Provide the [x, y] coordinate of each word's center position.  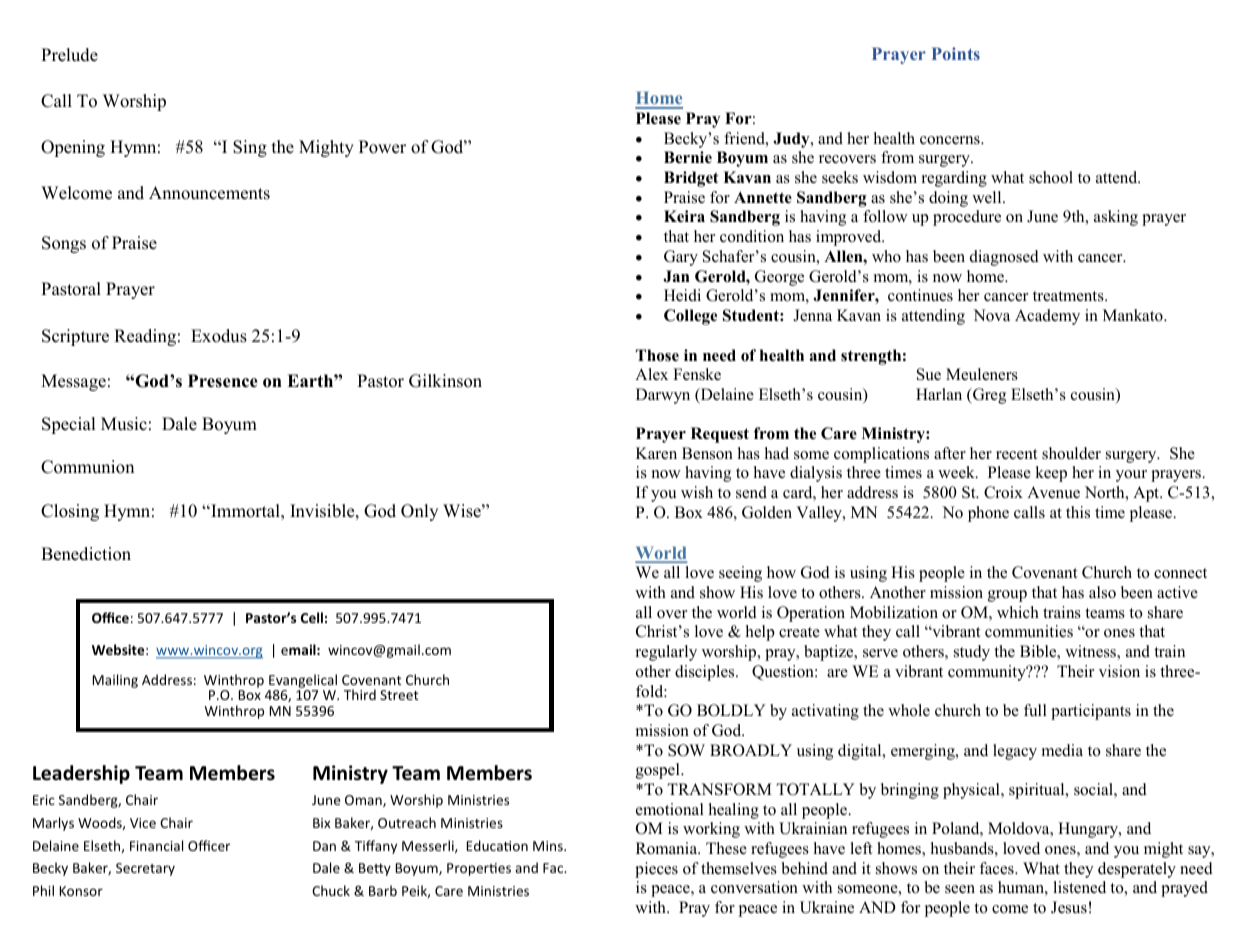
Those [657, 355]
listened [1079, 887]
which [1018, 612]
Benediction [86, 554]
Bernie [688, 157]
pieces [656, 870]
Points [956, 53]
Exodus [219, 336]
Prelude [69, 55]
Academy [1047, 317]
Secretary [145, 869]
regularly [666, 653]
